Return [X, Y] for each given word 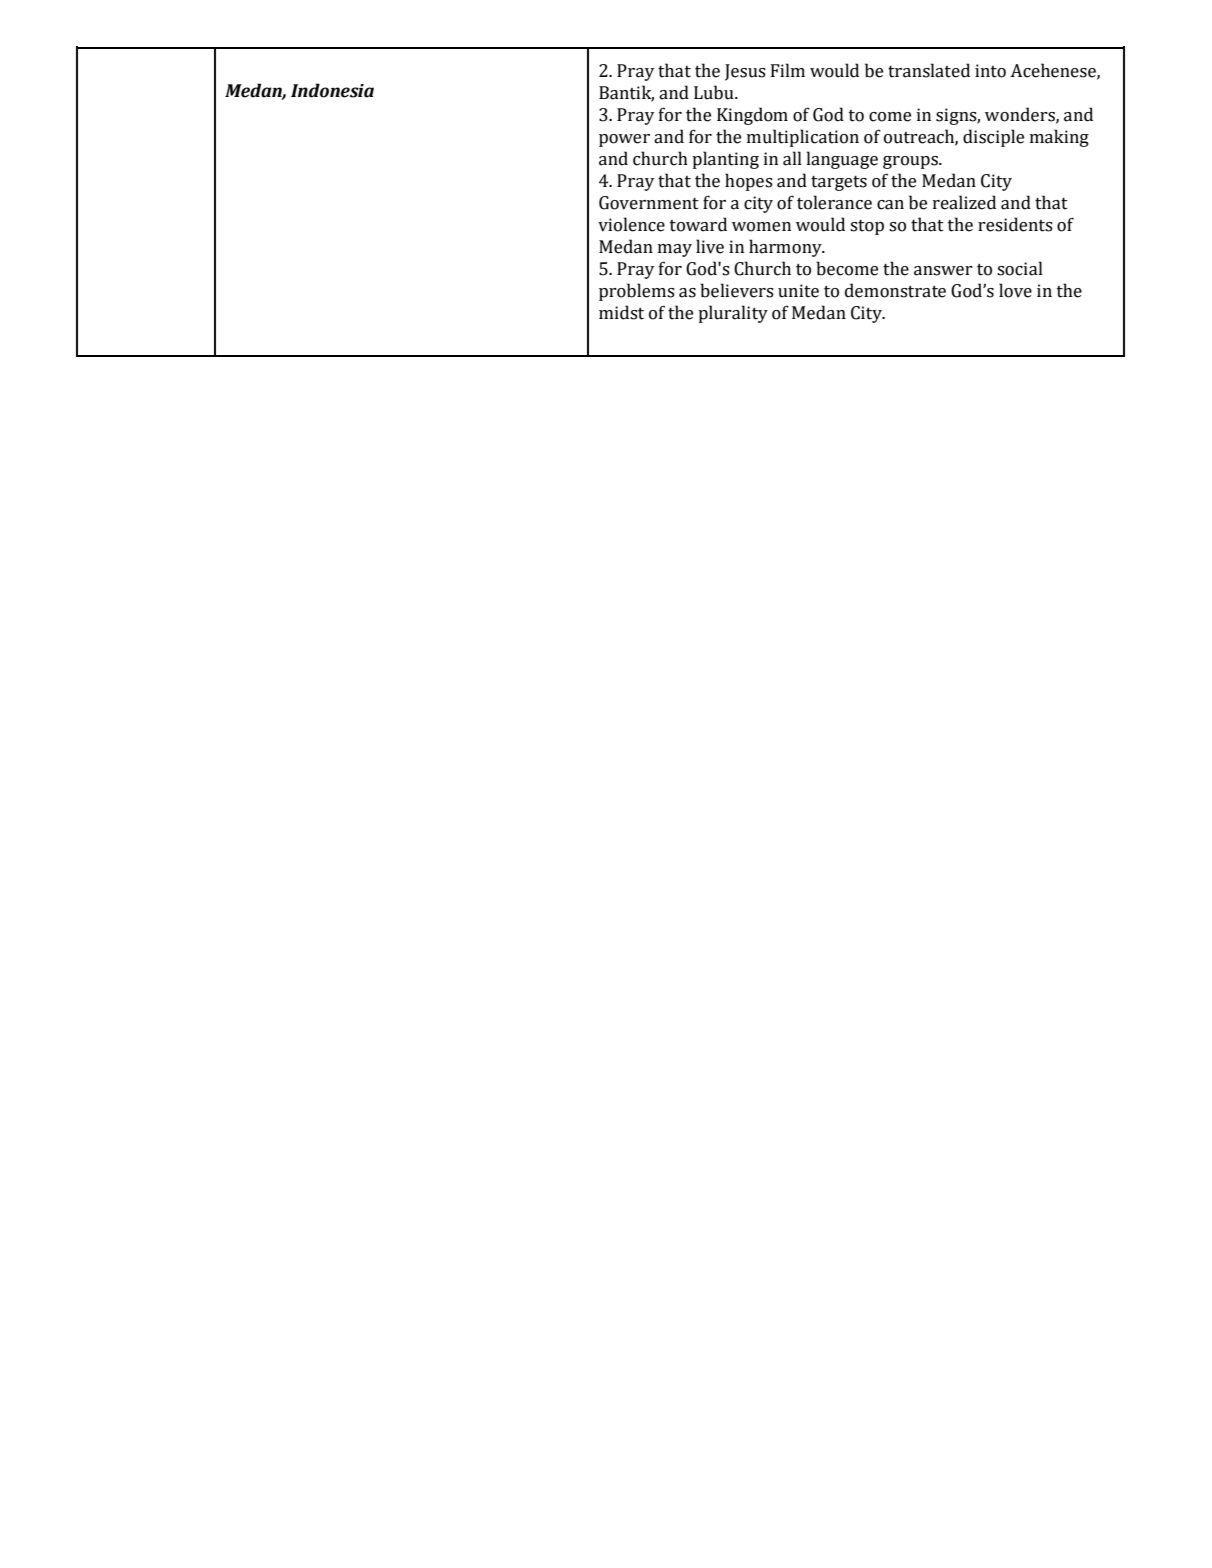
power [624, 140]
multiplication [803, 138]
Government [649, 203]
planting [725, 160]
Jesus [745, 72]
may [675, 250]
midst [621, 312]
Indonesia [332, 90]
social [1020, 268]
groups [911, 162]
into [990, 71]
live [710, 246]
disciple [993, 138]
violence [631, 224]
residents [1015, 224]
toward [698, 224]
